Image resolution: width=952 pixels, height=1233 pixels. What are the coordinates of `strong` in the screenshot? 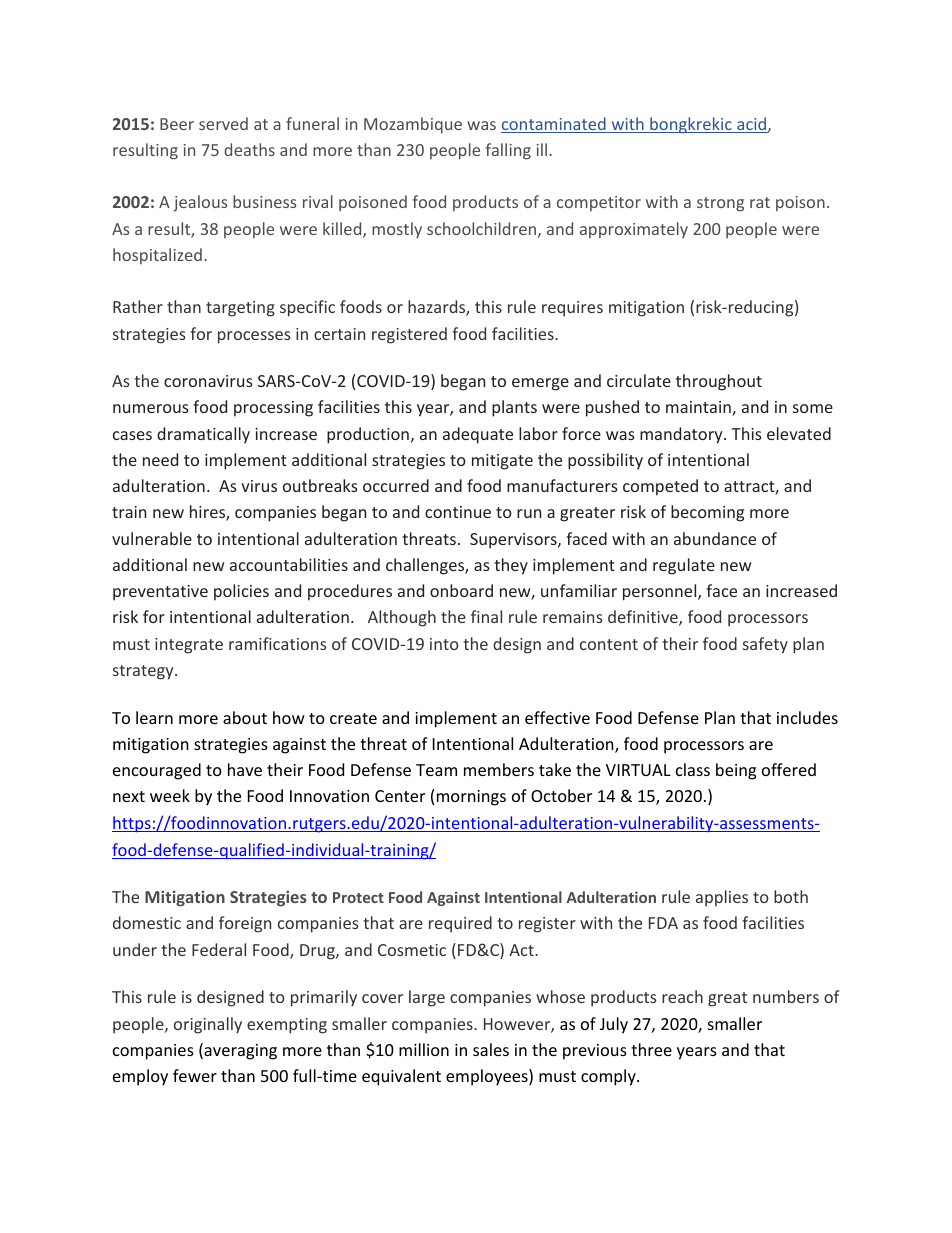 It's located at (720, 204).
